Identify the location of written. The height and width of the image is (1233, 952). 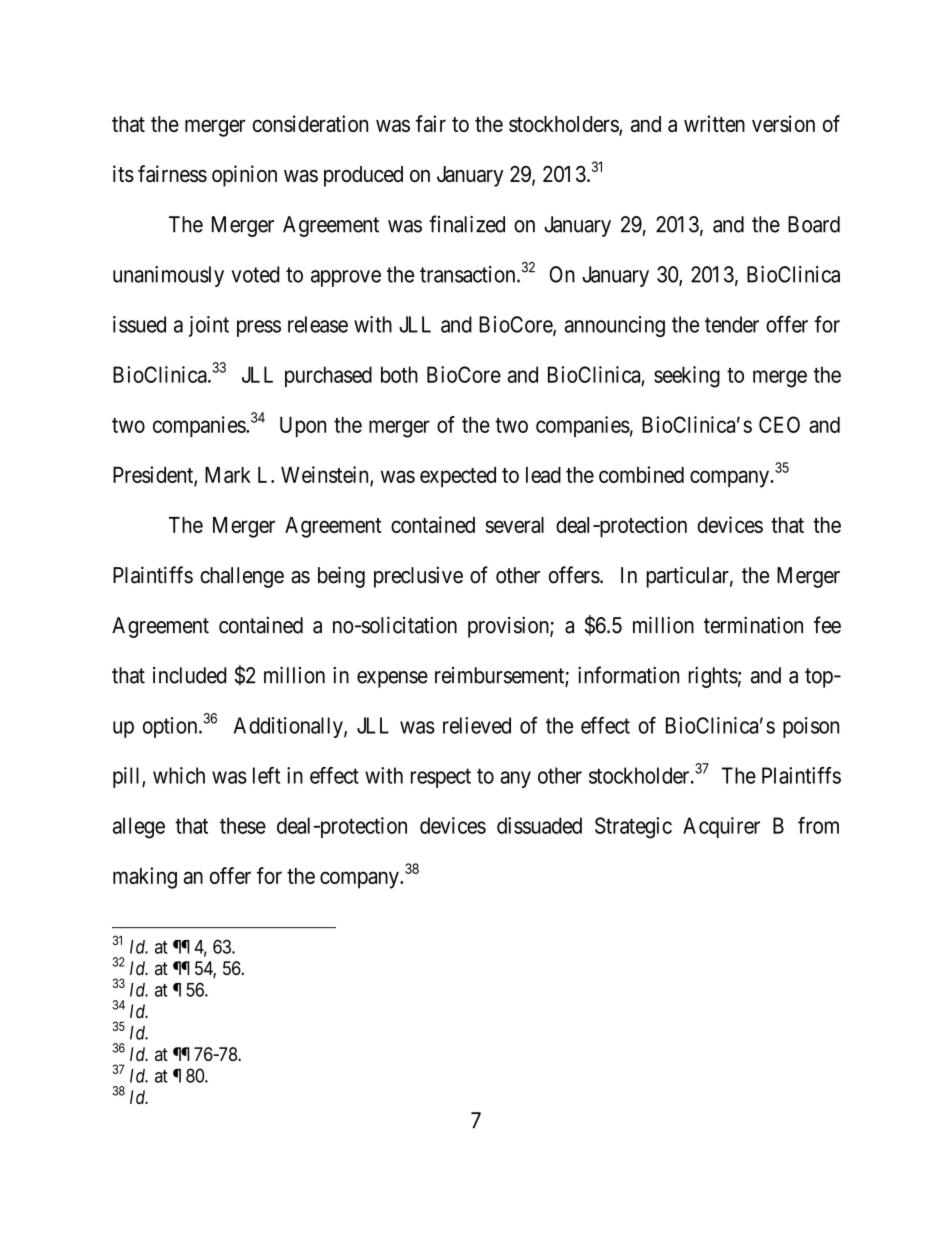
(714, 123).
